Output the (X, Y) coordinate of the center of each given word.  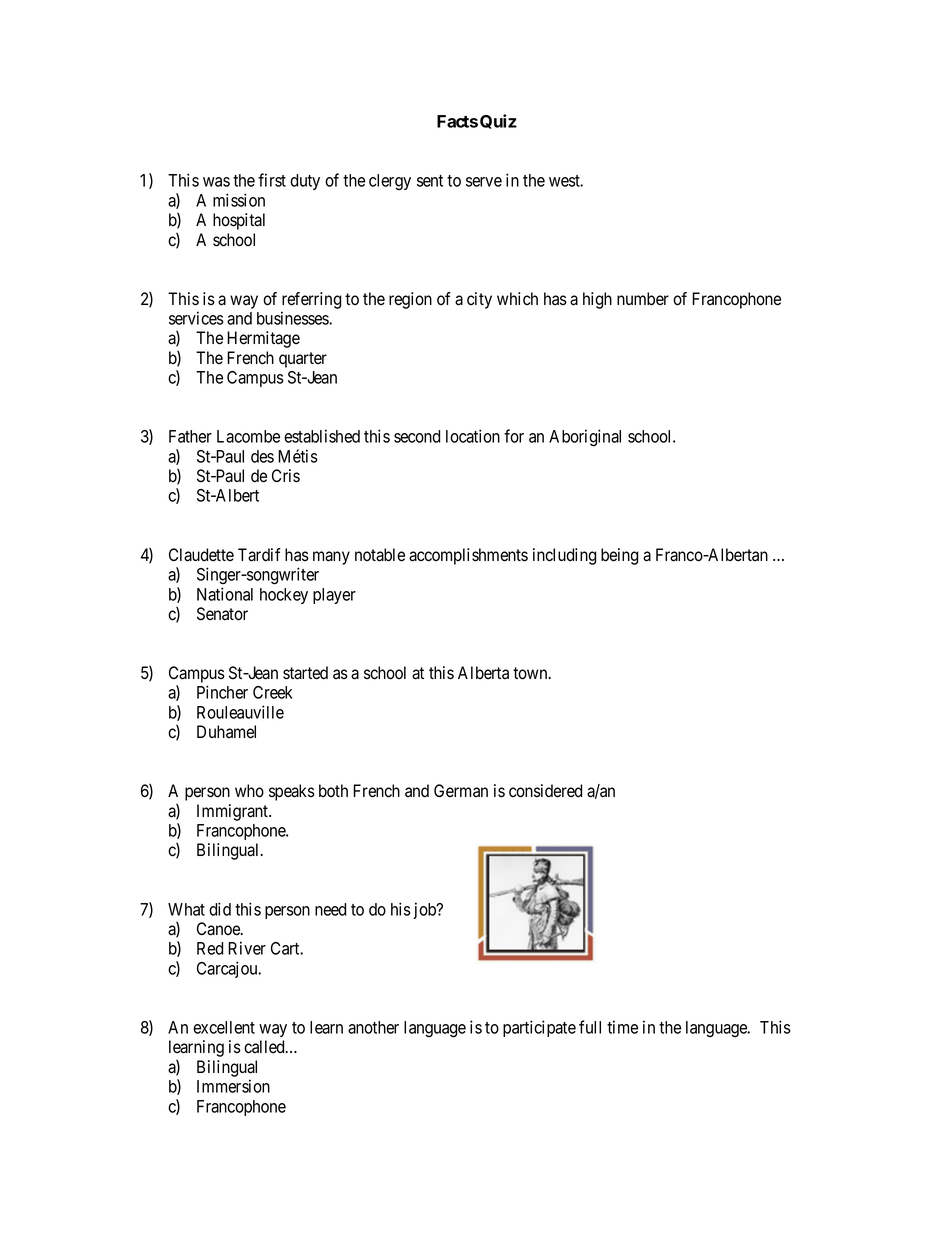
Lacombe (248, 436)
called (265, 1047)
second (417, 436)
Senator (222, 614)
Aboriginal (585, 438)
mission (239, 200)
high (597, 300)
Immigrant (234, 812)
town (531, 673)
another (373, 1027)
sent (430, 181)
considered (545, 791)
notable (380, 555)
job (425, 910)
